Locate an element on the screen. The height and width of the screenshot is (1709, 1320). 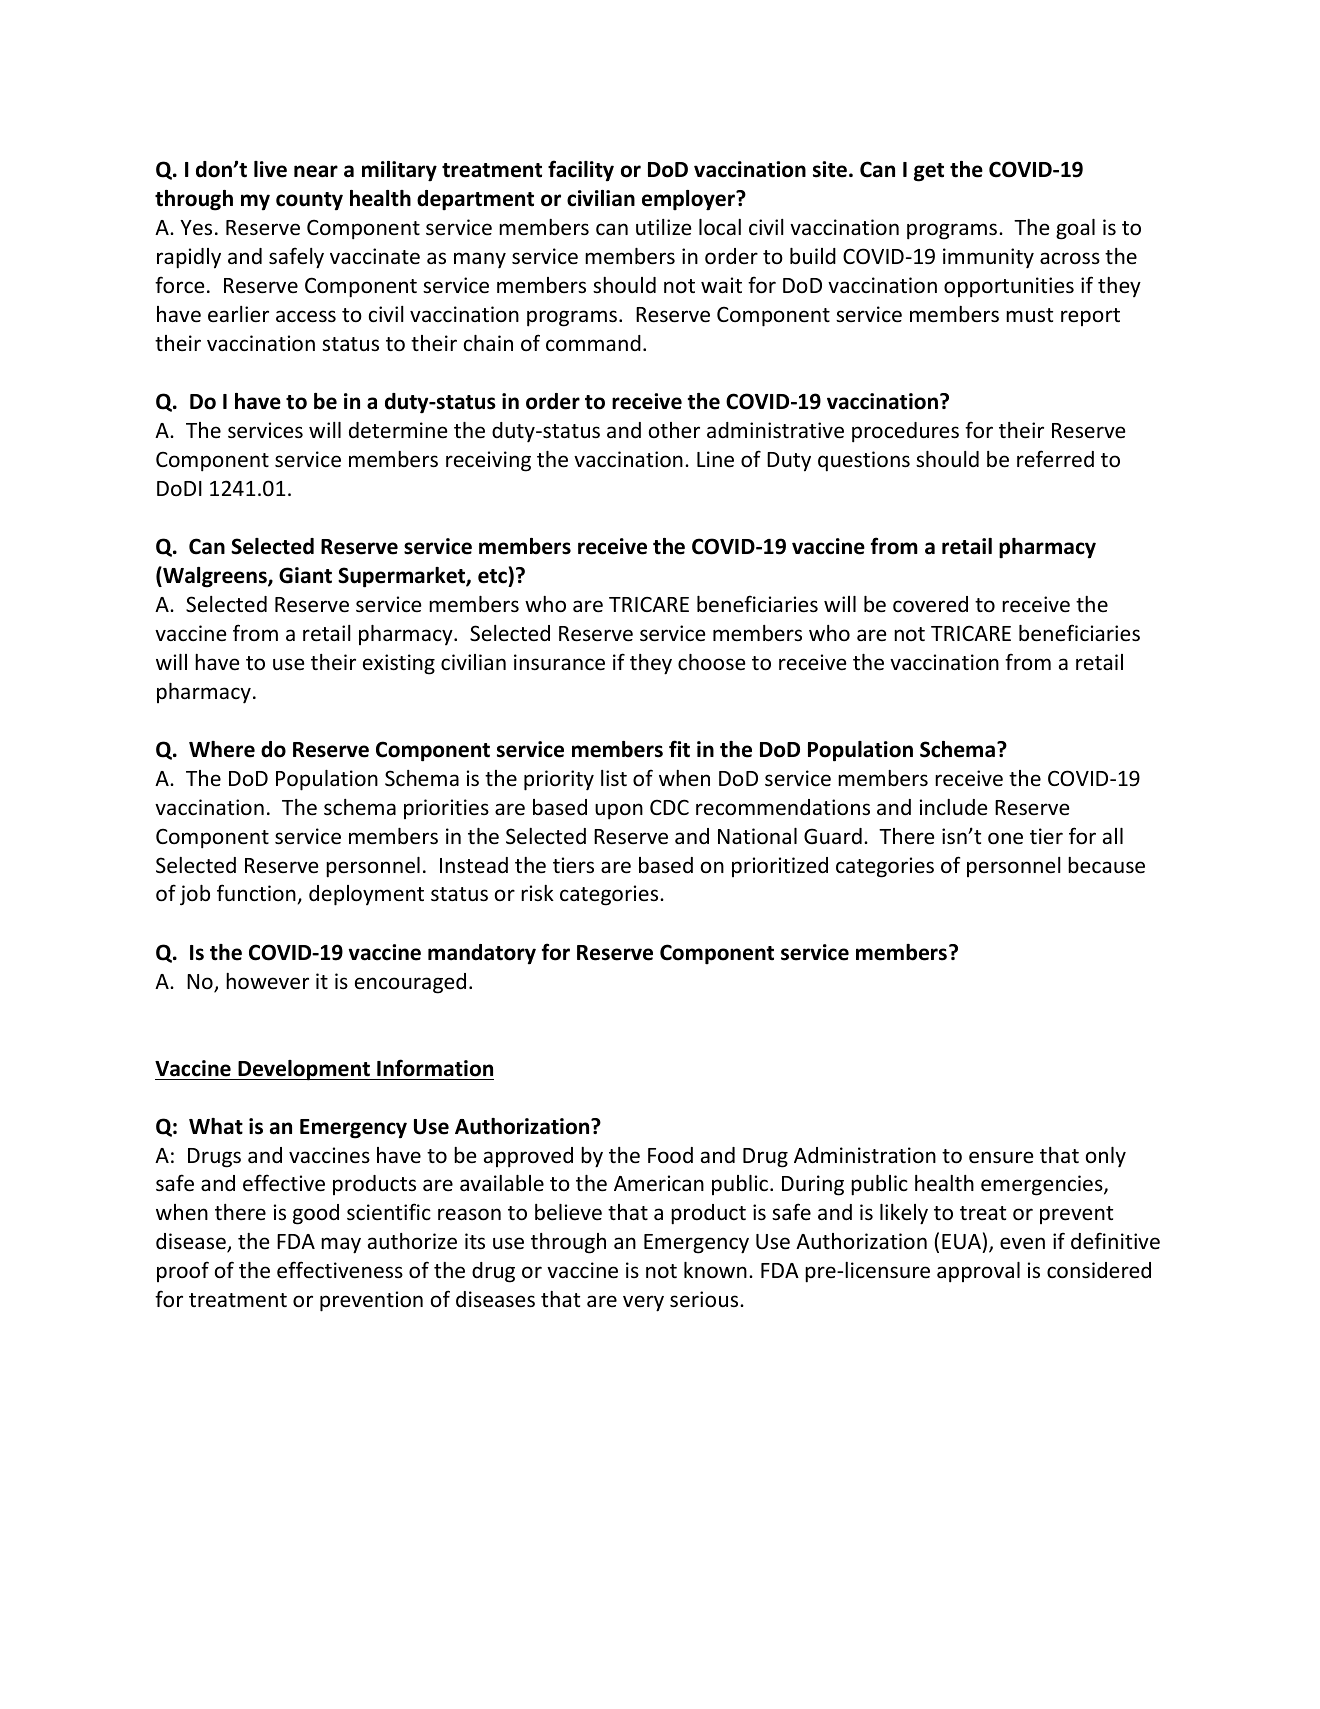
county is located at coordinates (309, 201).
